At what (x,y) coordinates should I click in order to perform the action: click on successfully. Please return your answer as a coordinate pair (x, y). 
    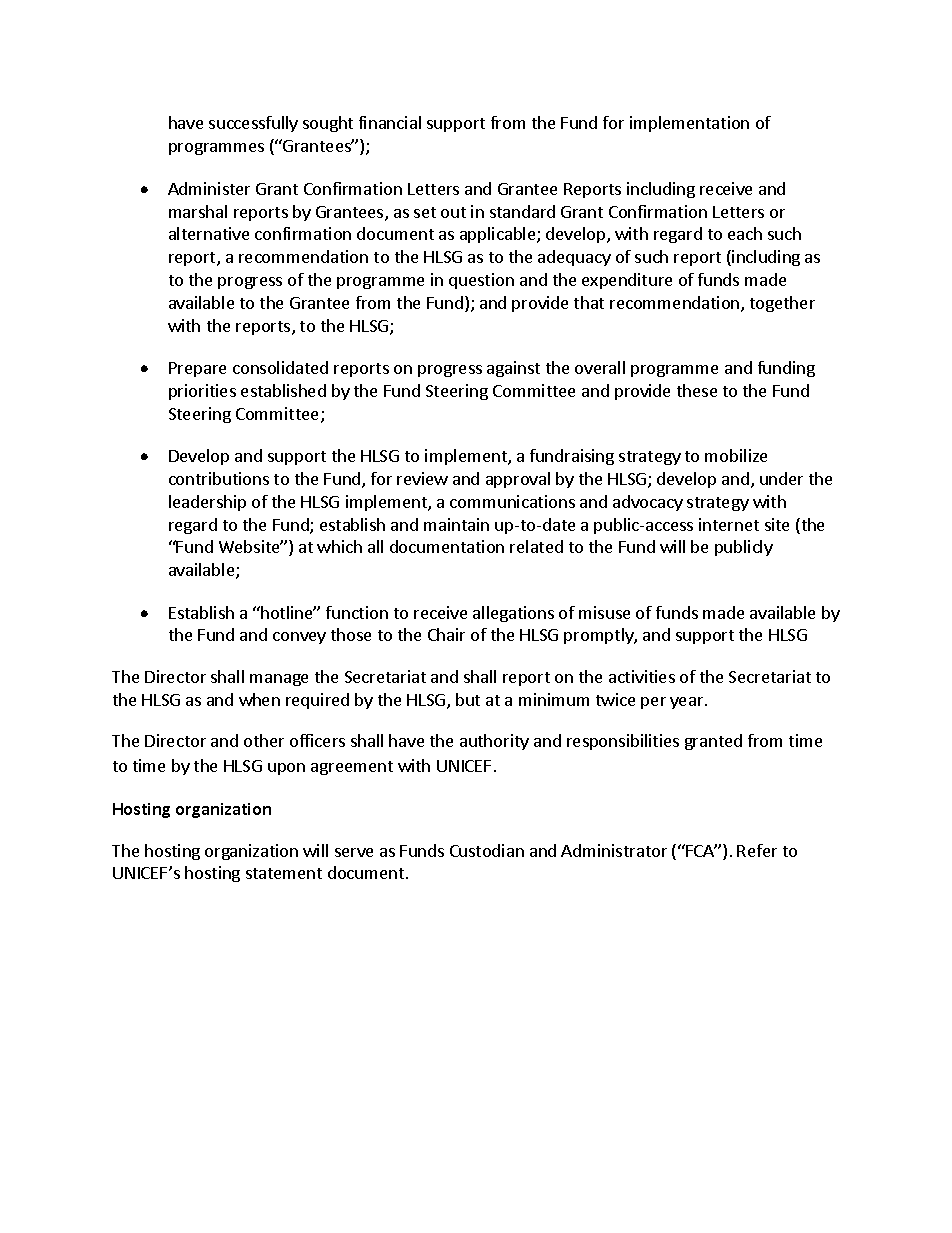
    Looking at the image, I should click on (253, 124).
